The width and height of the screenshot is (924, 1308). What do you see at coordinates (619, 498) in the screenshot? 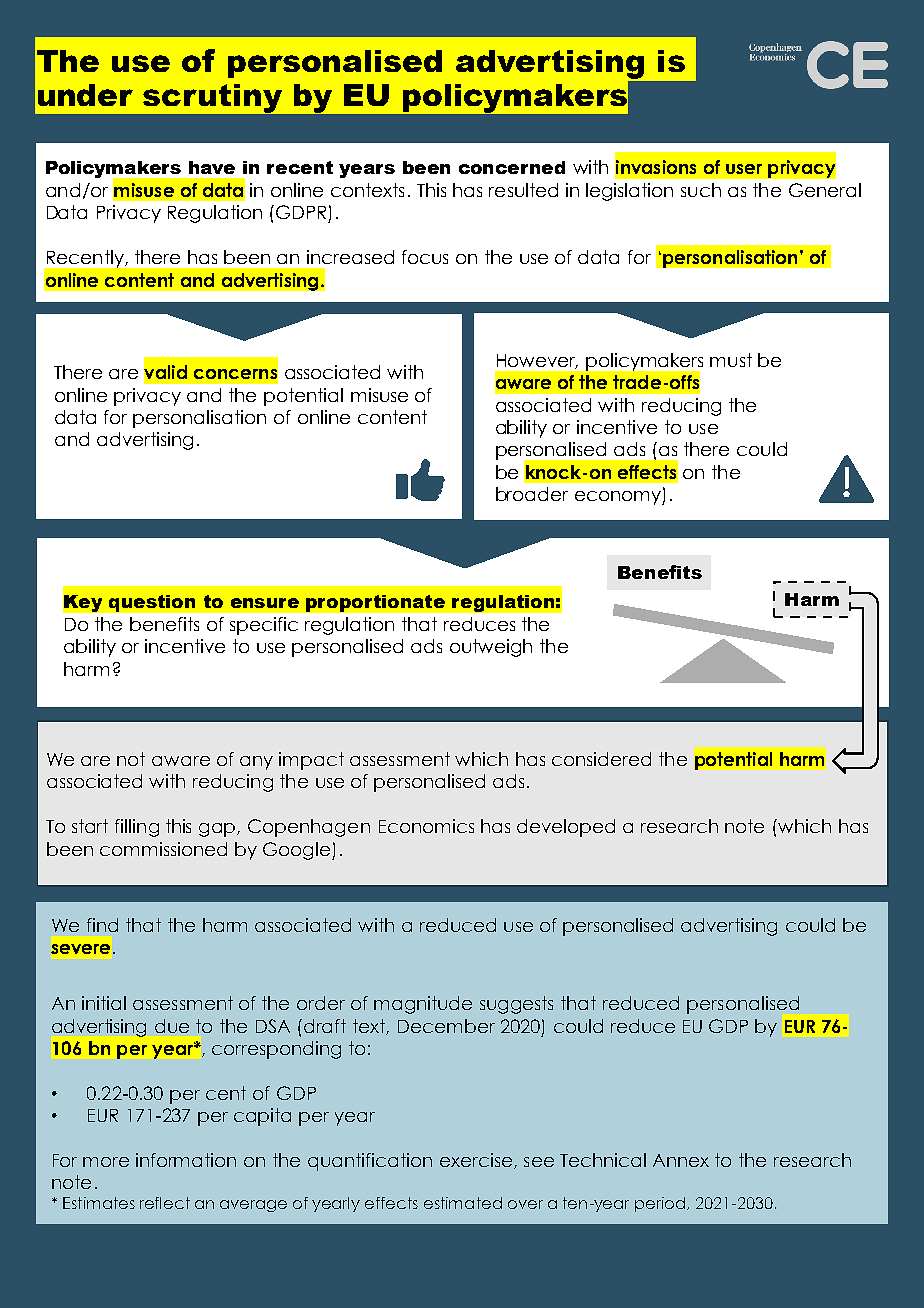
I see `economy` at bounding box center [619, 498].
